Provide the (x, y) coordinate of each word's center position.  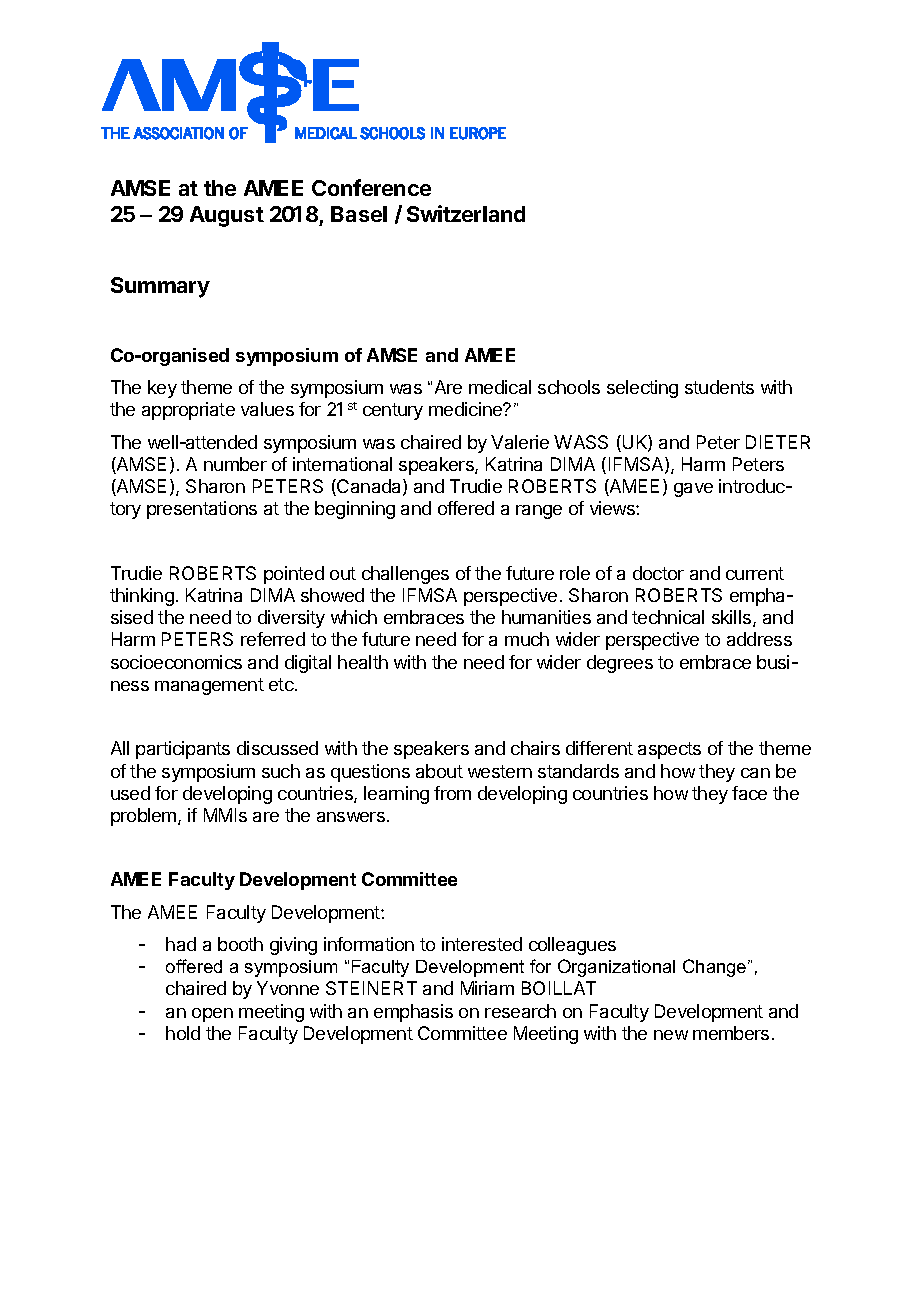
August (227, 216)
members (731, 1033)
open (212, 1015)
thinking (142, 597)
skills (731, 617)
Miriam (487, 988)
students (719, 387)
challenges (405, 575)
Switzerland (466, 213)
